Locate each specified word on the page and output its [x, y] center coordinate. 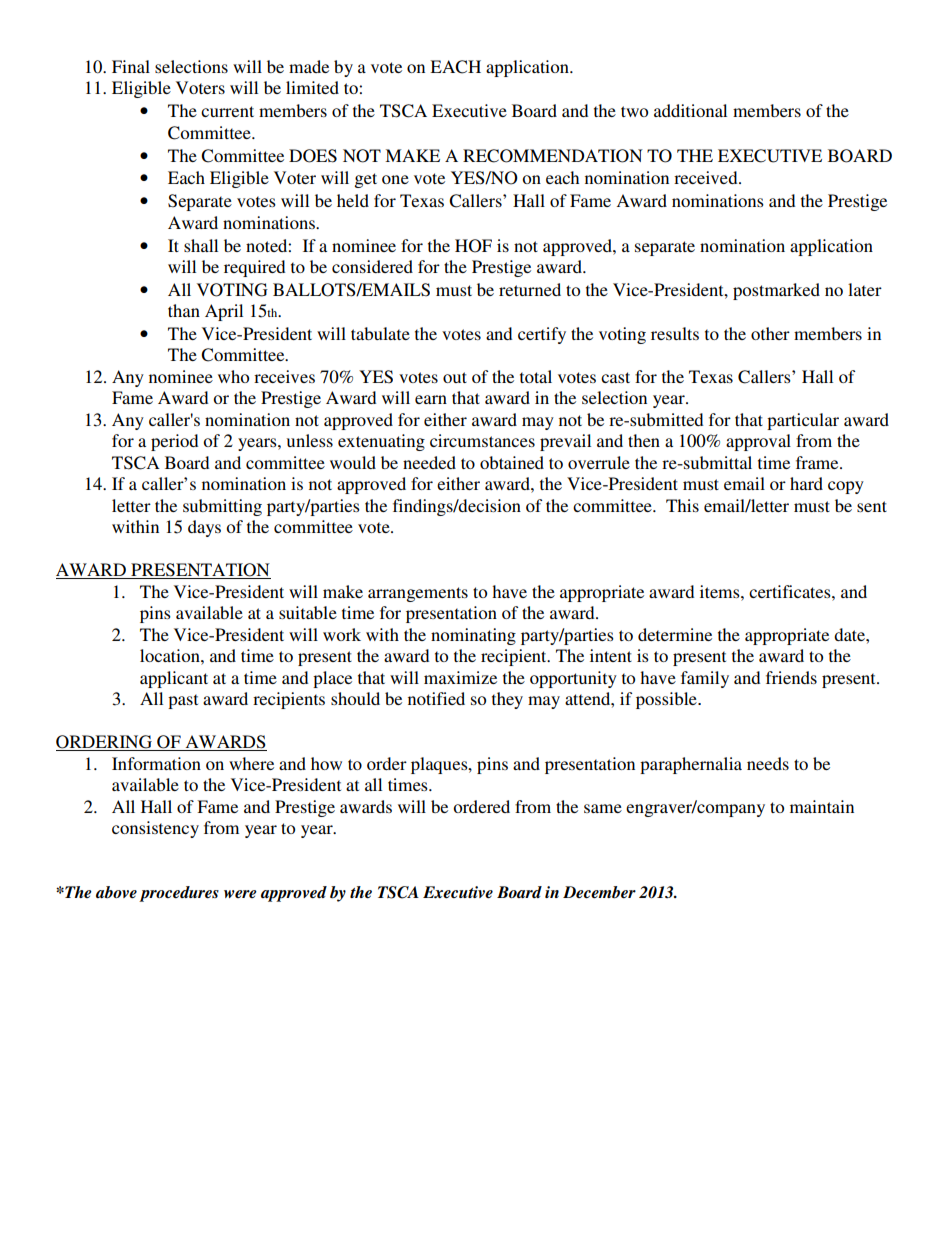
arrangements [418, 594]
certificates [791, 591]
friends [791, 677]
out [455, 377]
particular [803, 421]
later [865, 289]
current [227, 111]
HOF [473, 246]
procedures [179, 894]
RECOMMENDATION [553, 156]
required [254, 268]
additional [690, 110]
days [204, 528]
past [183, 701]
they [507, 700]
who [233, 376]
